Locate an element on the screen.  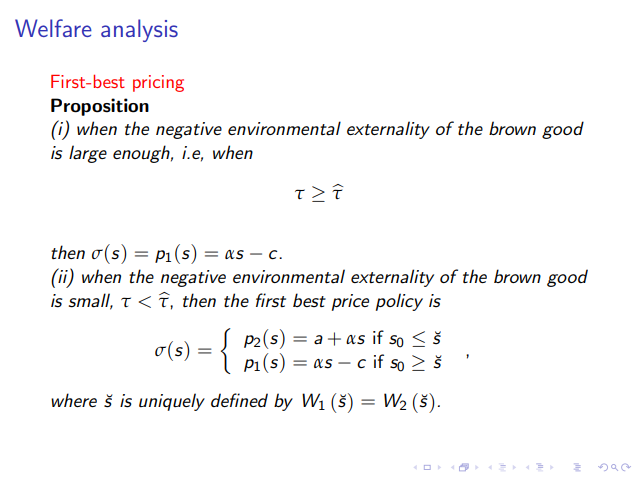
pricing is located at coordinates (158, 83).
